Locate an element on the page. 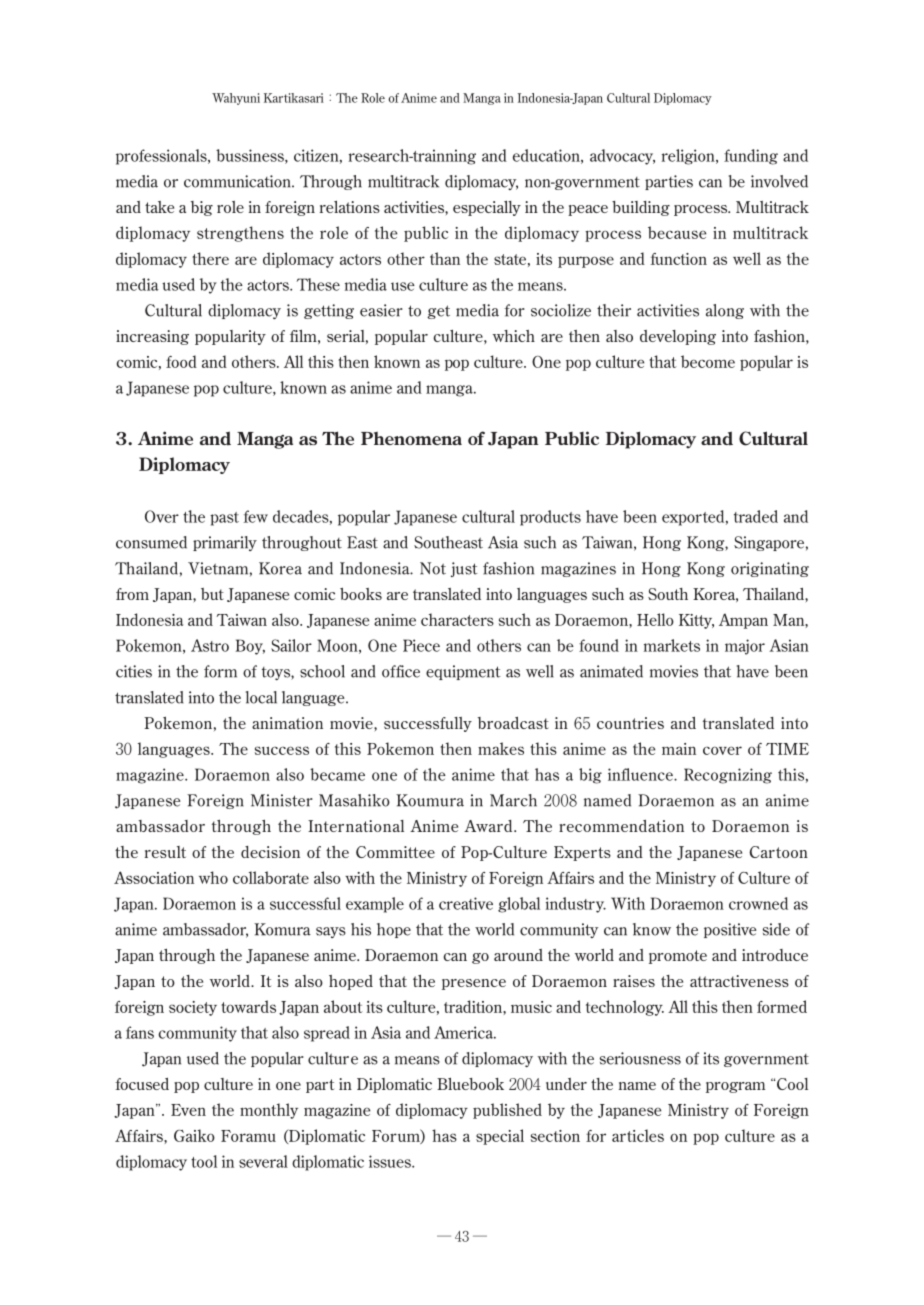 Image resolution: width=924 pixels, height=1305 pixels. traded is located at coordinates (756, 516).
